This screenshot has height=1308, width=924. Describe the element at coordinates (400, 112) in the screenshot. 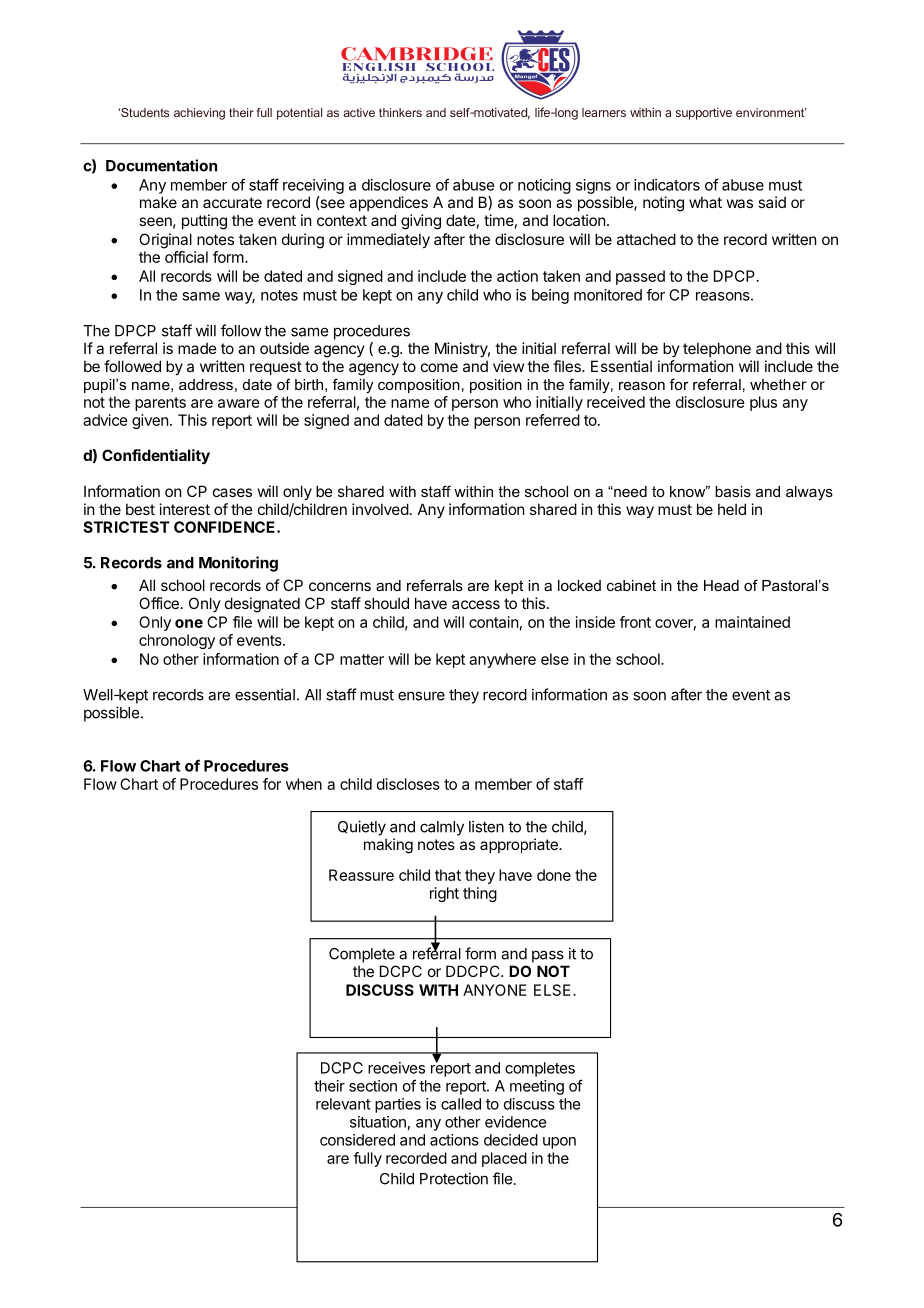

I see `thinkers` at that location.
